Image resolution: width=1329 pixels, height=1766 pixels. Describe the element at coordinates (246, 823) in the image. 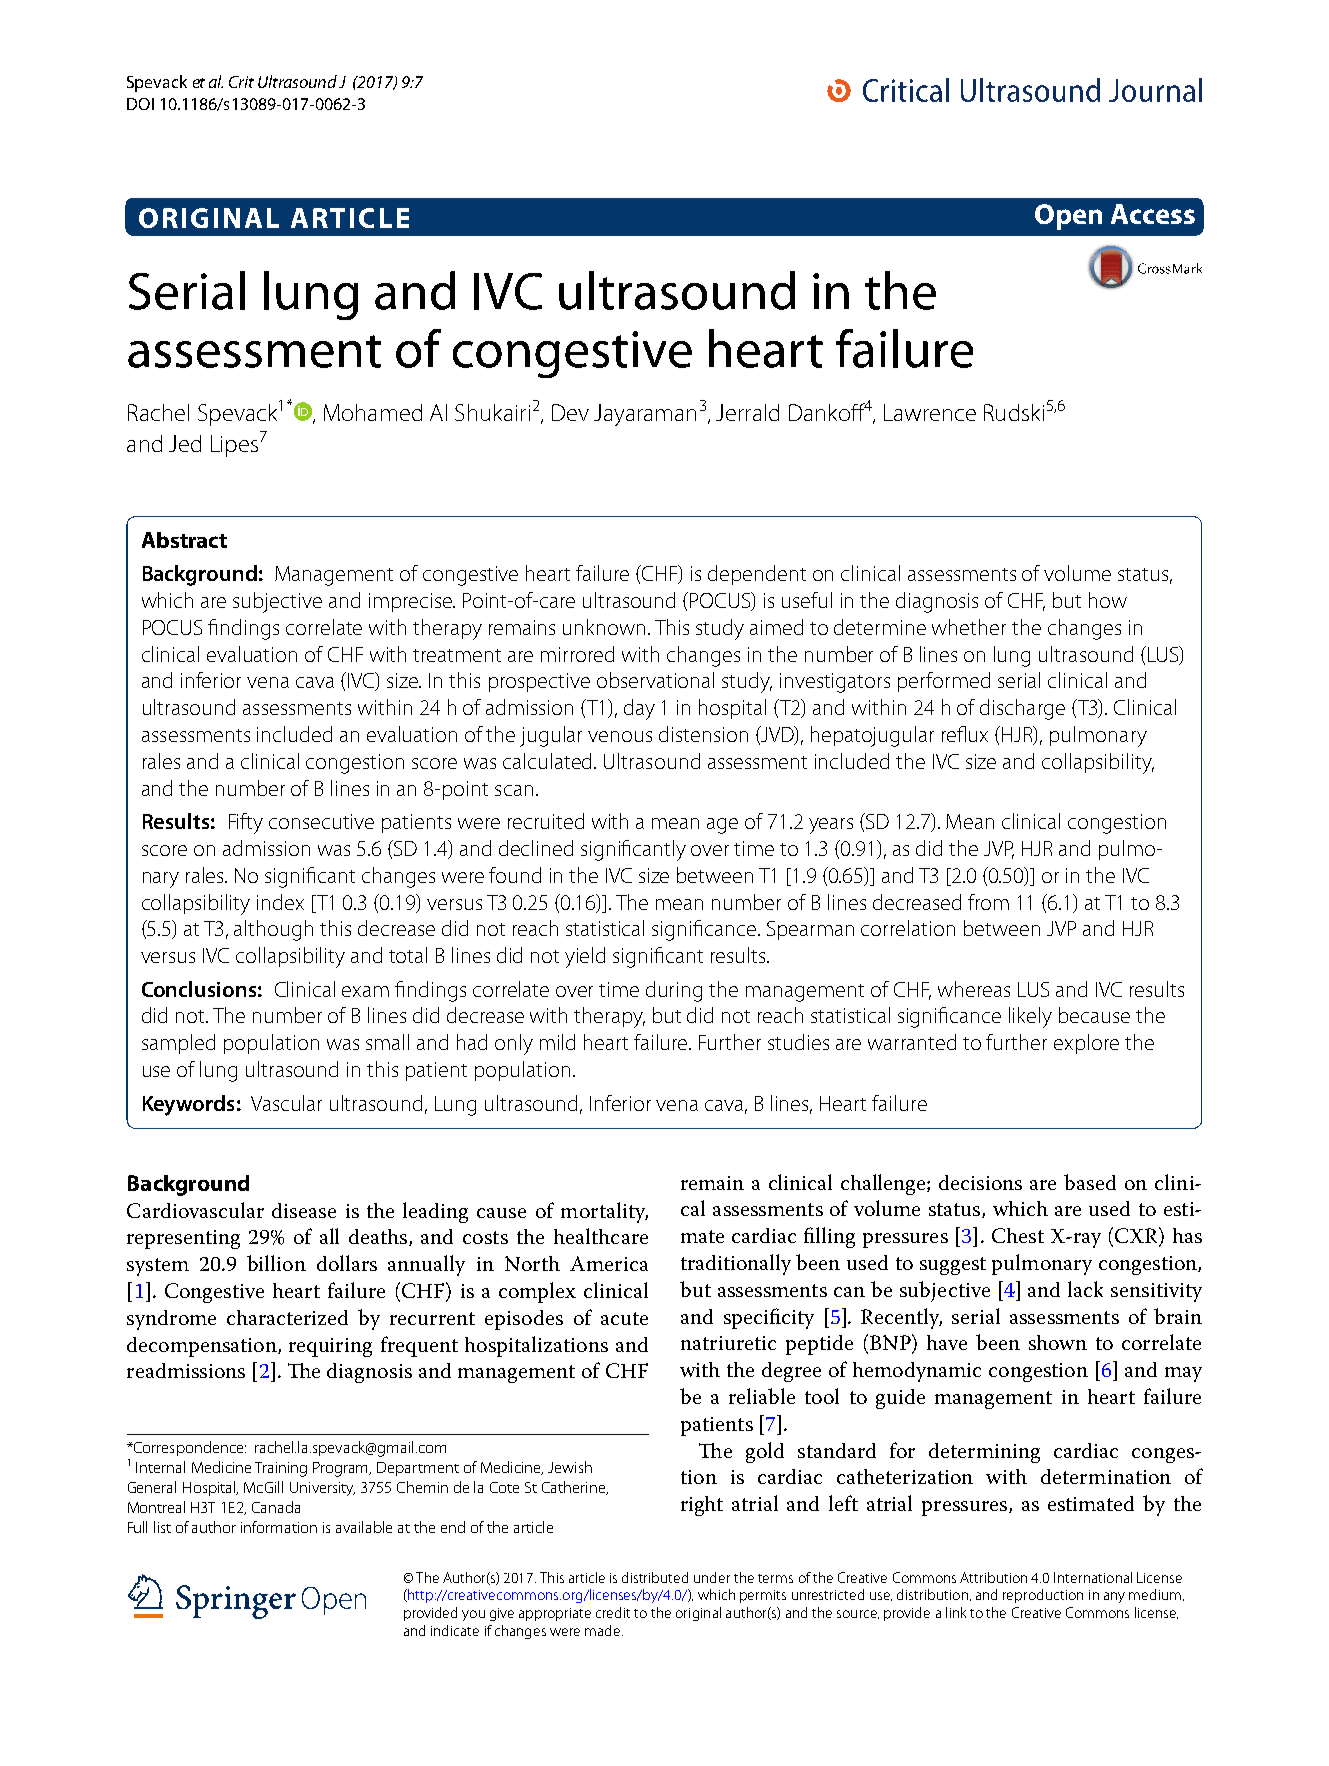

I see `Fifty` at that location.
